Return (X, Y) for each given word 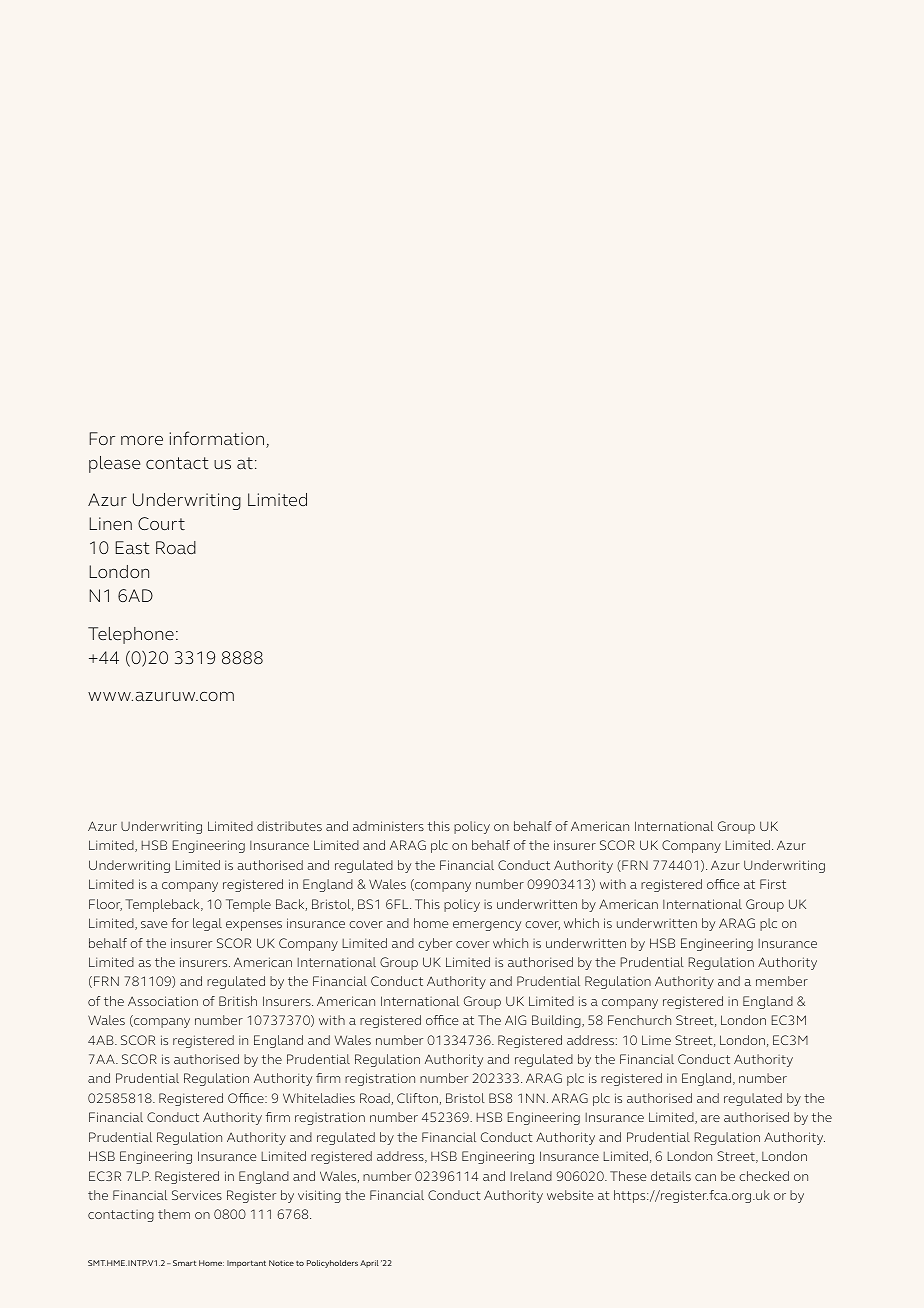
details (671, 1176)
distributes (289, 826)
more (142, 440)
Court (161, 523)
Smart (184, 1263)
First (773, 884)
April (369, 1264)
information (218, 439)
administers (388, 826)
